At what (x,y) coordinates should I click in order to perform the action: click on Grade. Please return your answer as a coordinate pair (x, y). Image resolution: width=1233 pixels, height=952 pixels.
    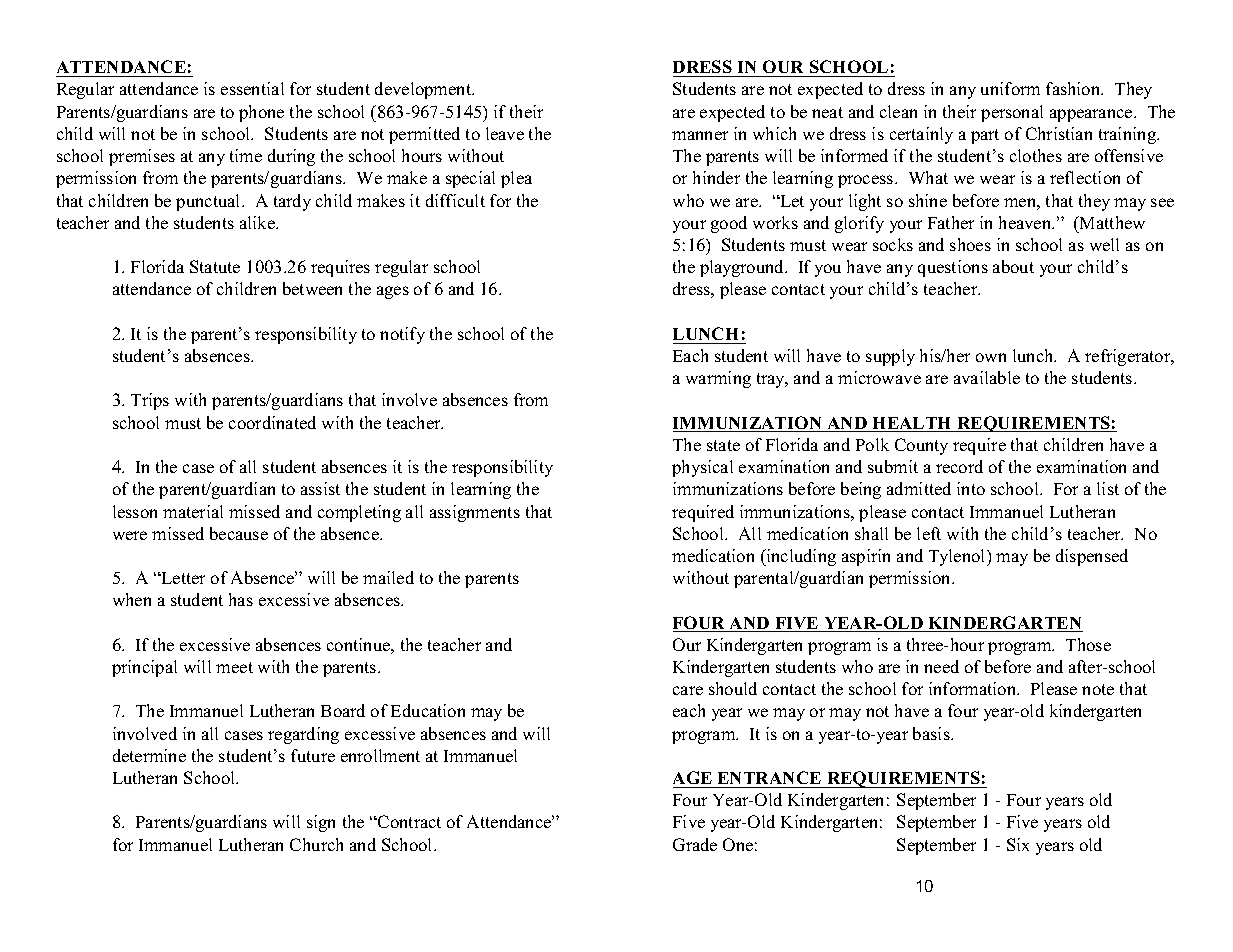
    Looking at the image, I should click on (695, 844).
